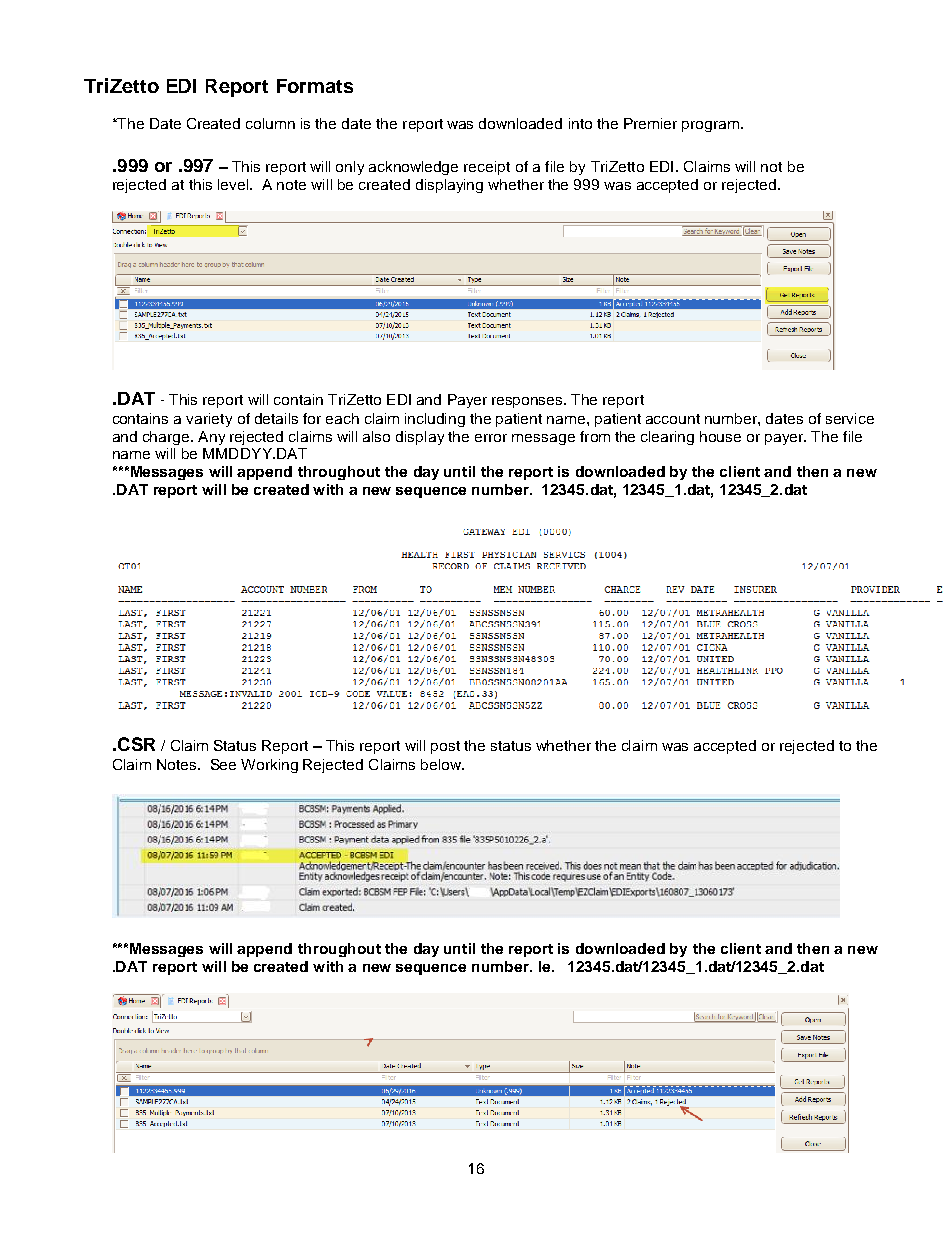 Image resolution: width=952 pixels, height=1233 pixels. What do you see at coordinates (850, 418) in the image?
I see `service` at bounding box center [850, 418].
